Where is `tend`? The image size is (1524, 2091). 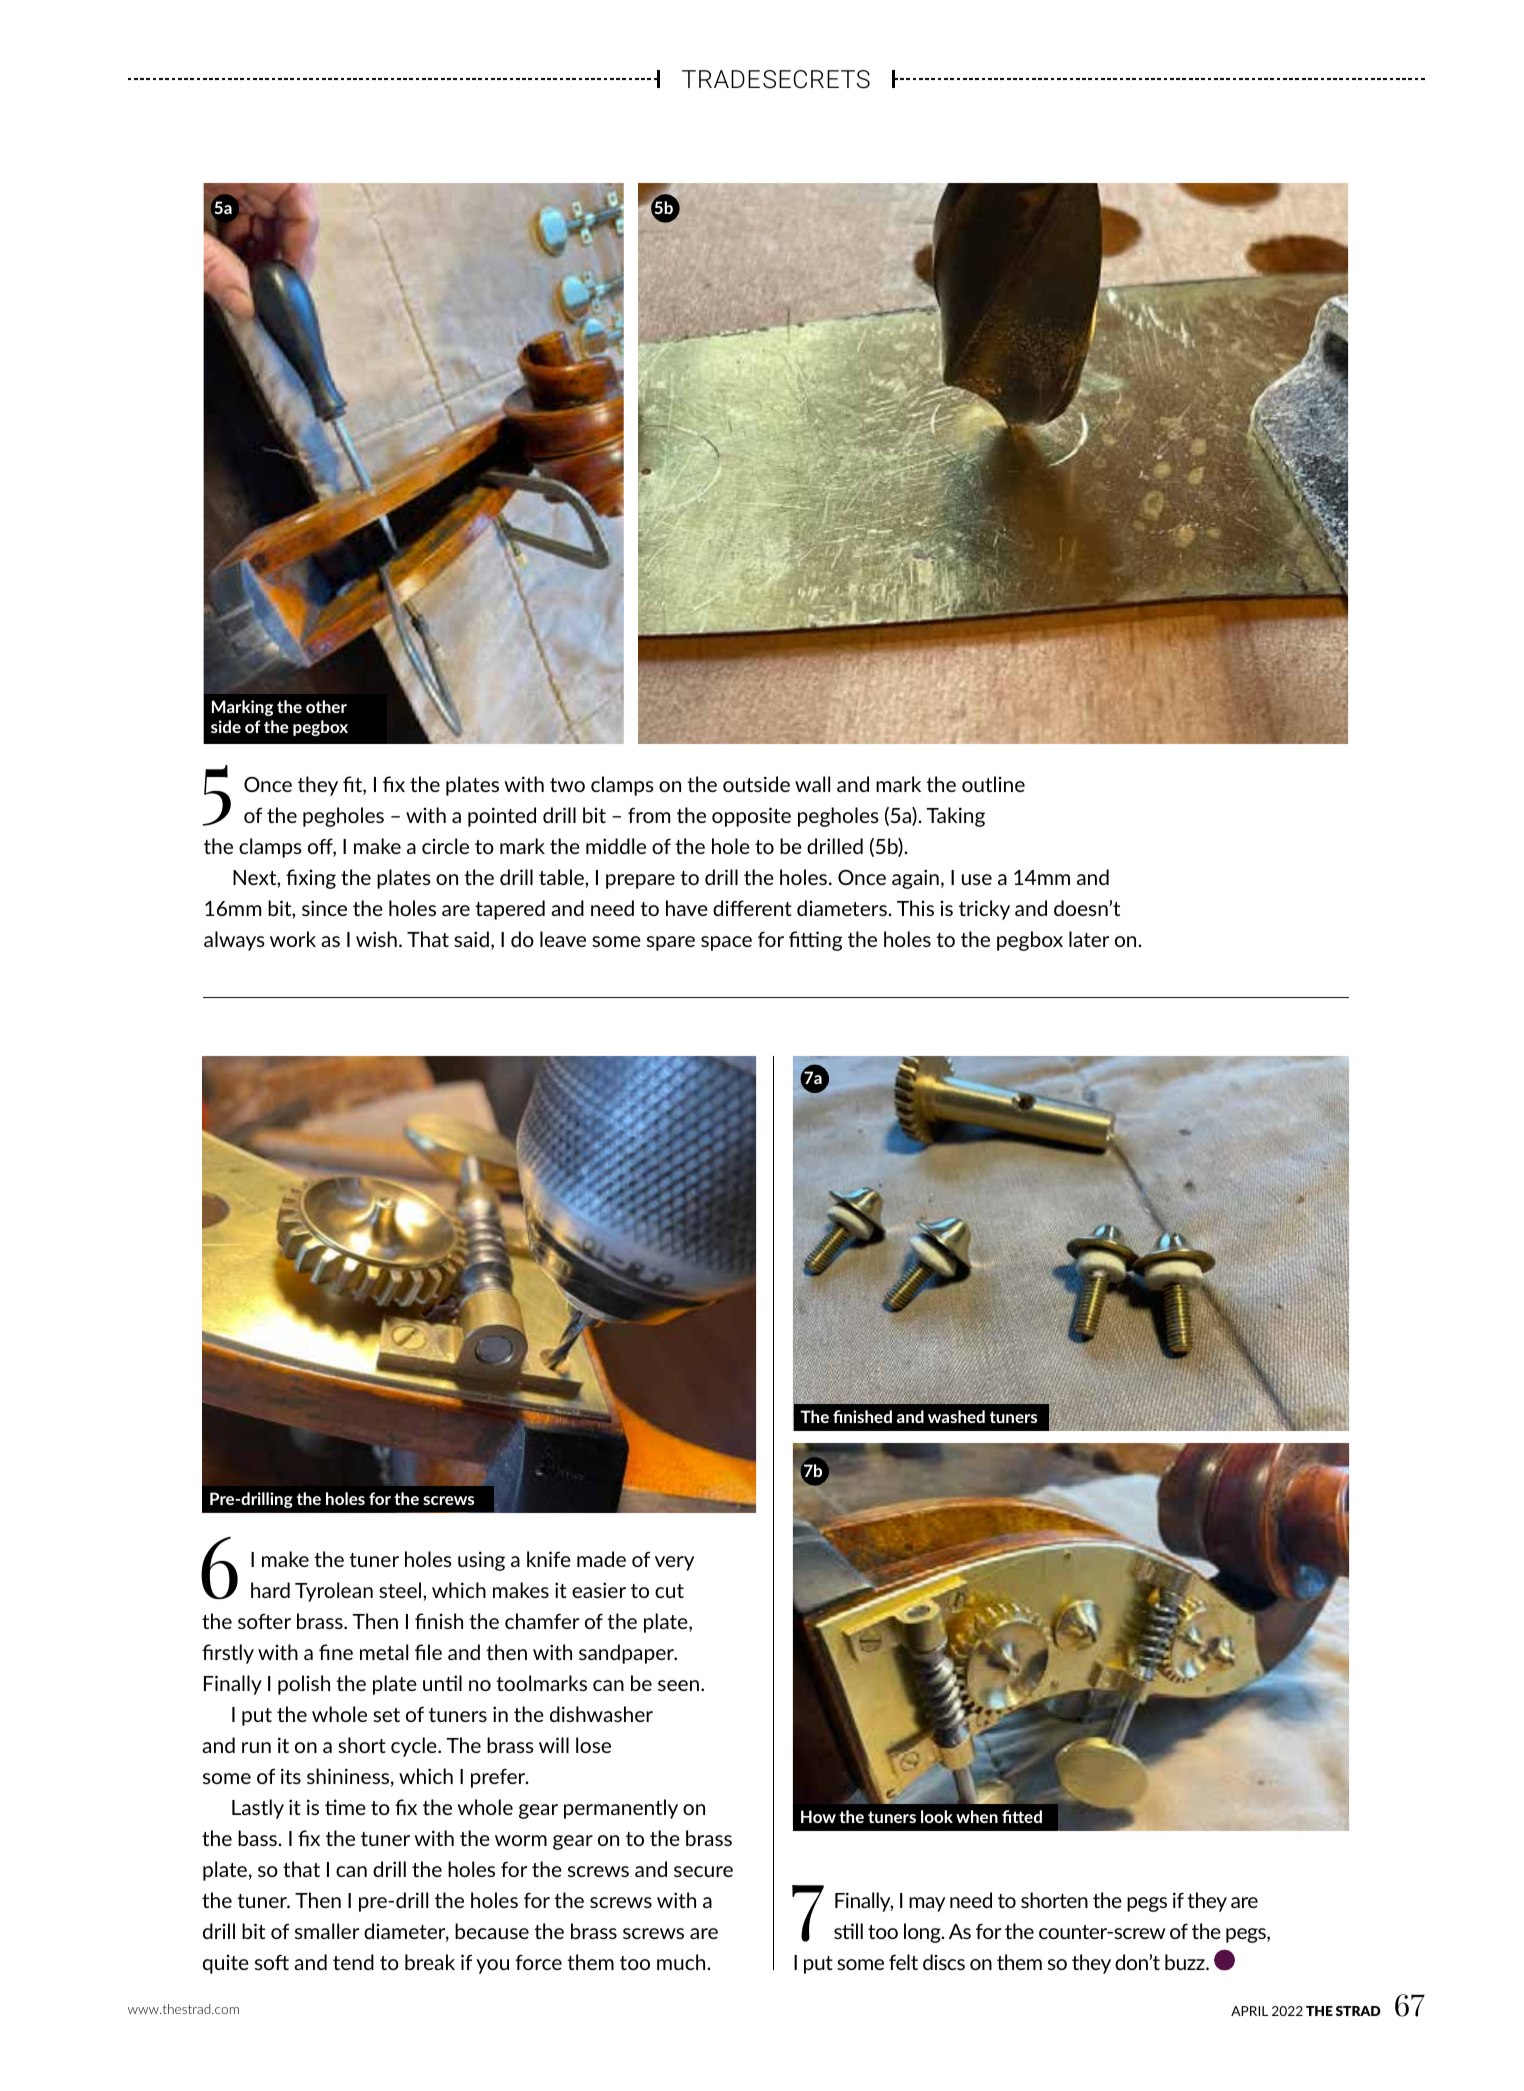
tend is located at coordinates (353, 1962).
